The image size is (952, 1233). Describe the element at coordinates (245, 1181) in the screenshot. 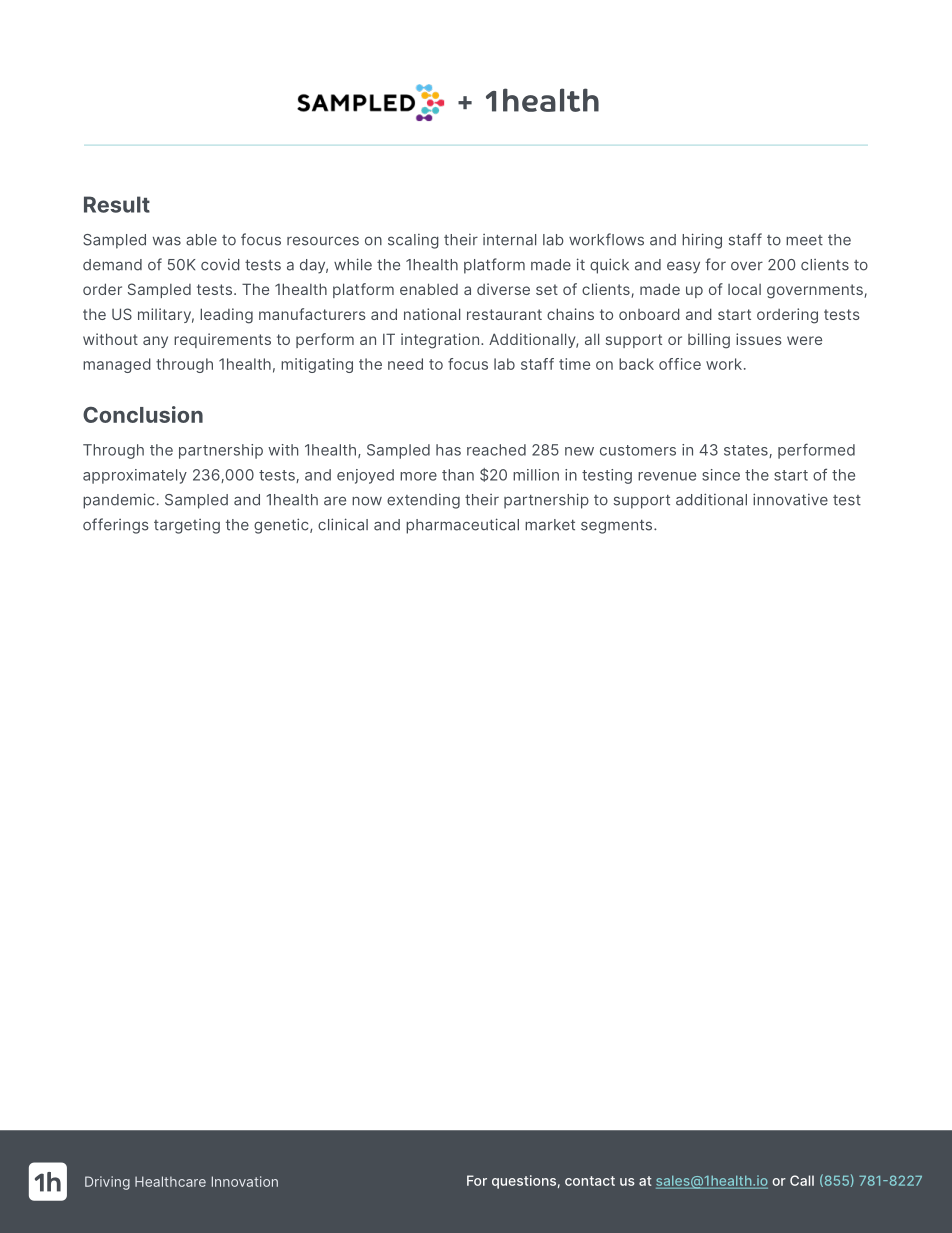

I see `Innovation` at that location.
